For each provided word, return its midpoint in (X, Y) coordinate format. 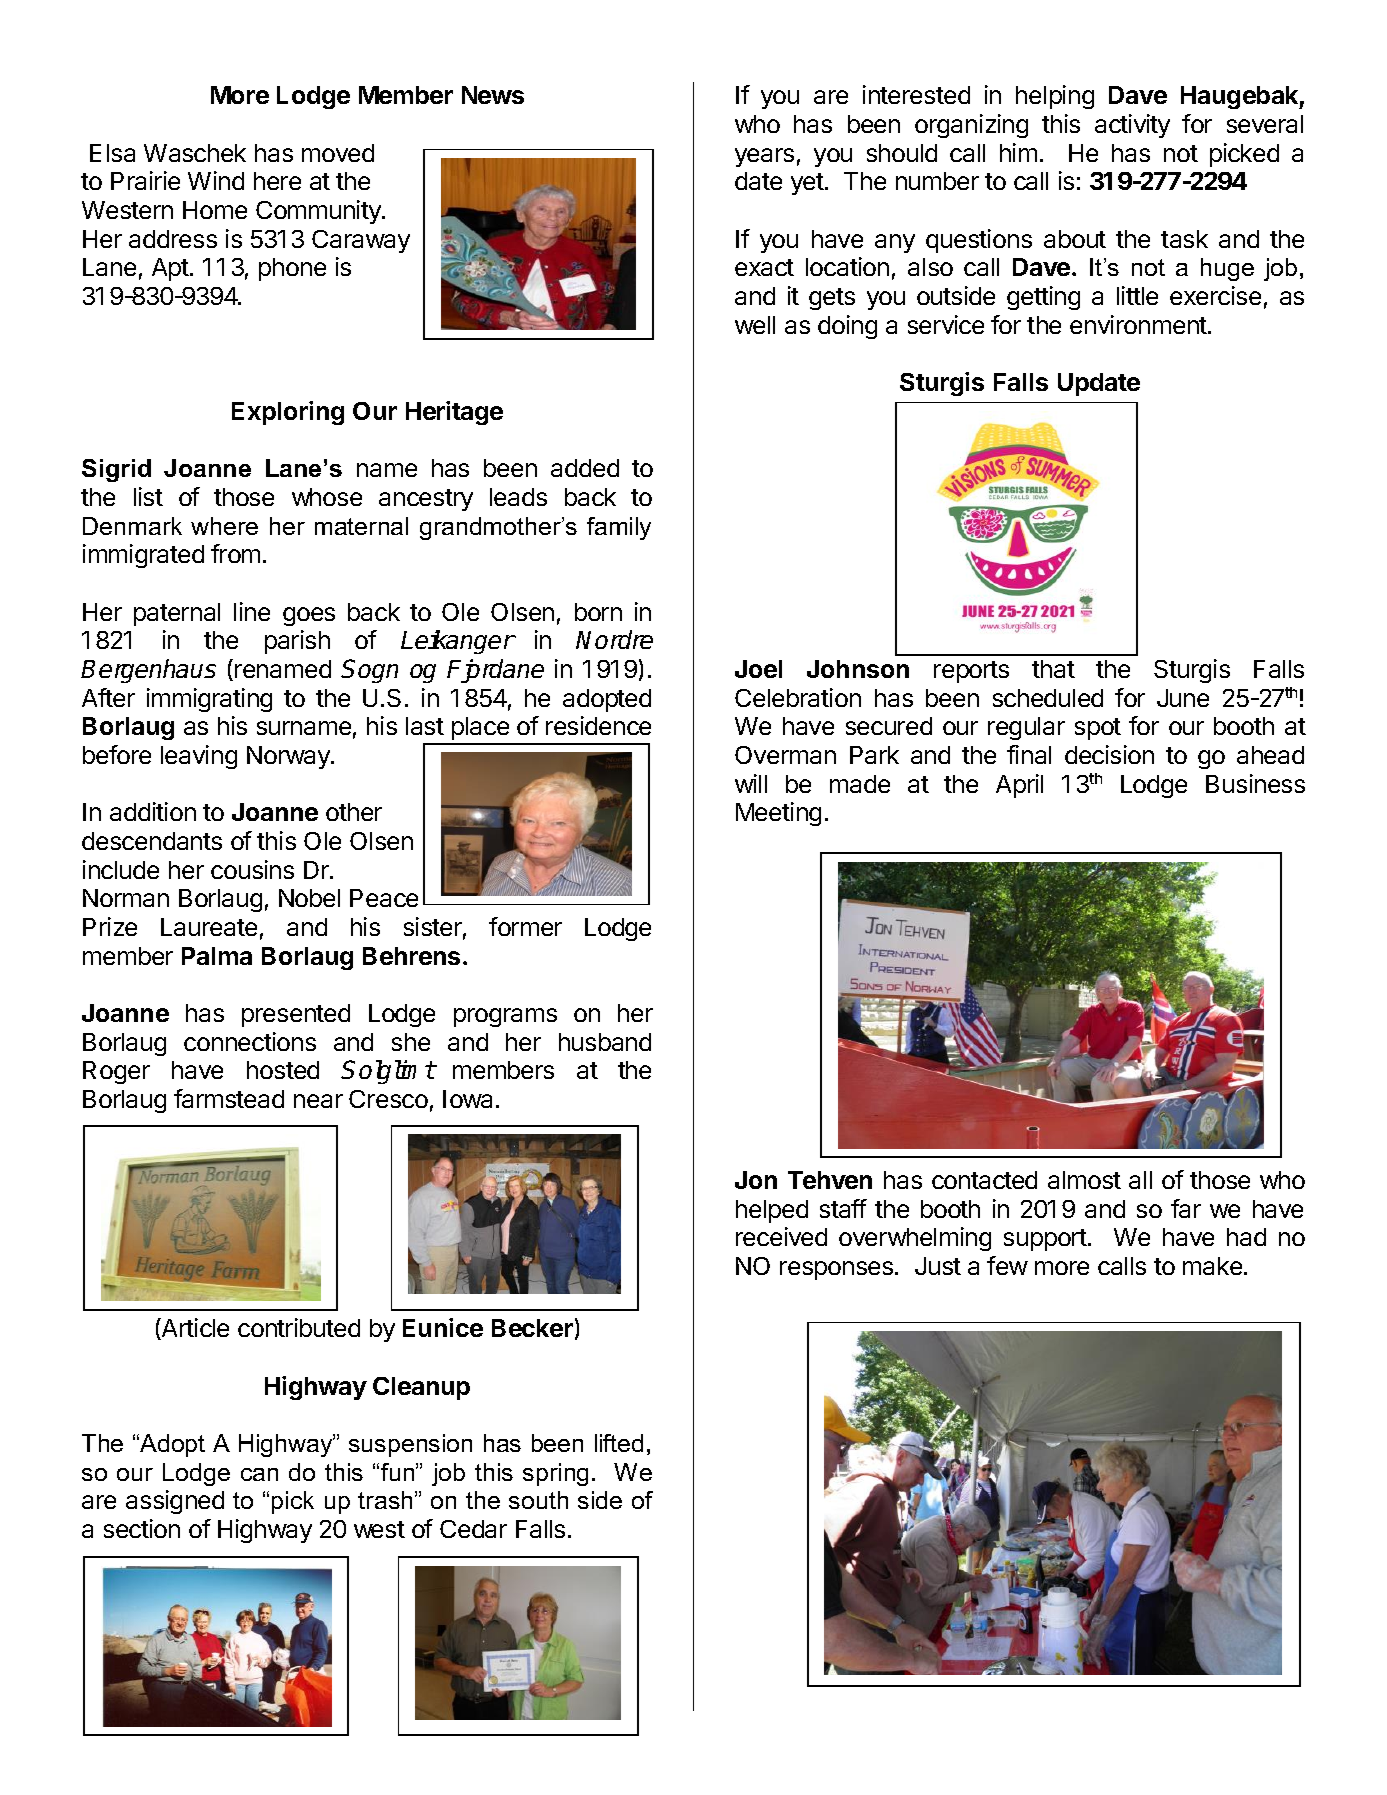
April (1019, 786)
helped (772, 1211)
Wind (216, 180)
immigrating (209, 700)
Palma (217, 956)
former (525, 926)
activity (1132, 126)
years (764, 157)
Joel (758, 669)
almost (1084, 1180)
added (585, 468)
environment (1139, 324)
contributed (299, 1327)
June (1183, 698)
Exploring (288, 413)
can (259, 1474)
